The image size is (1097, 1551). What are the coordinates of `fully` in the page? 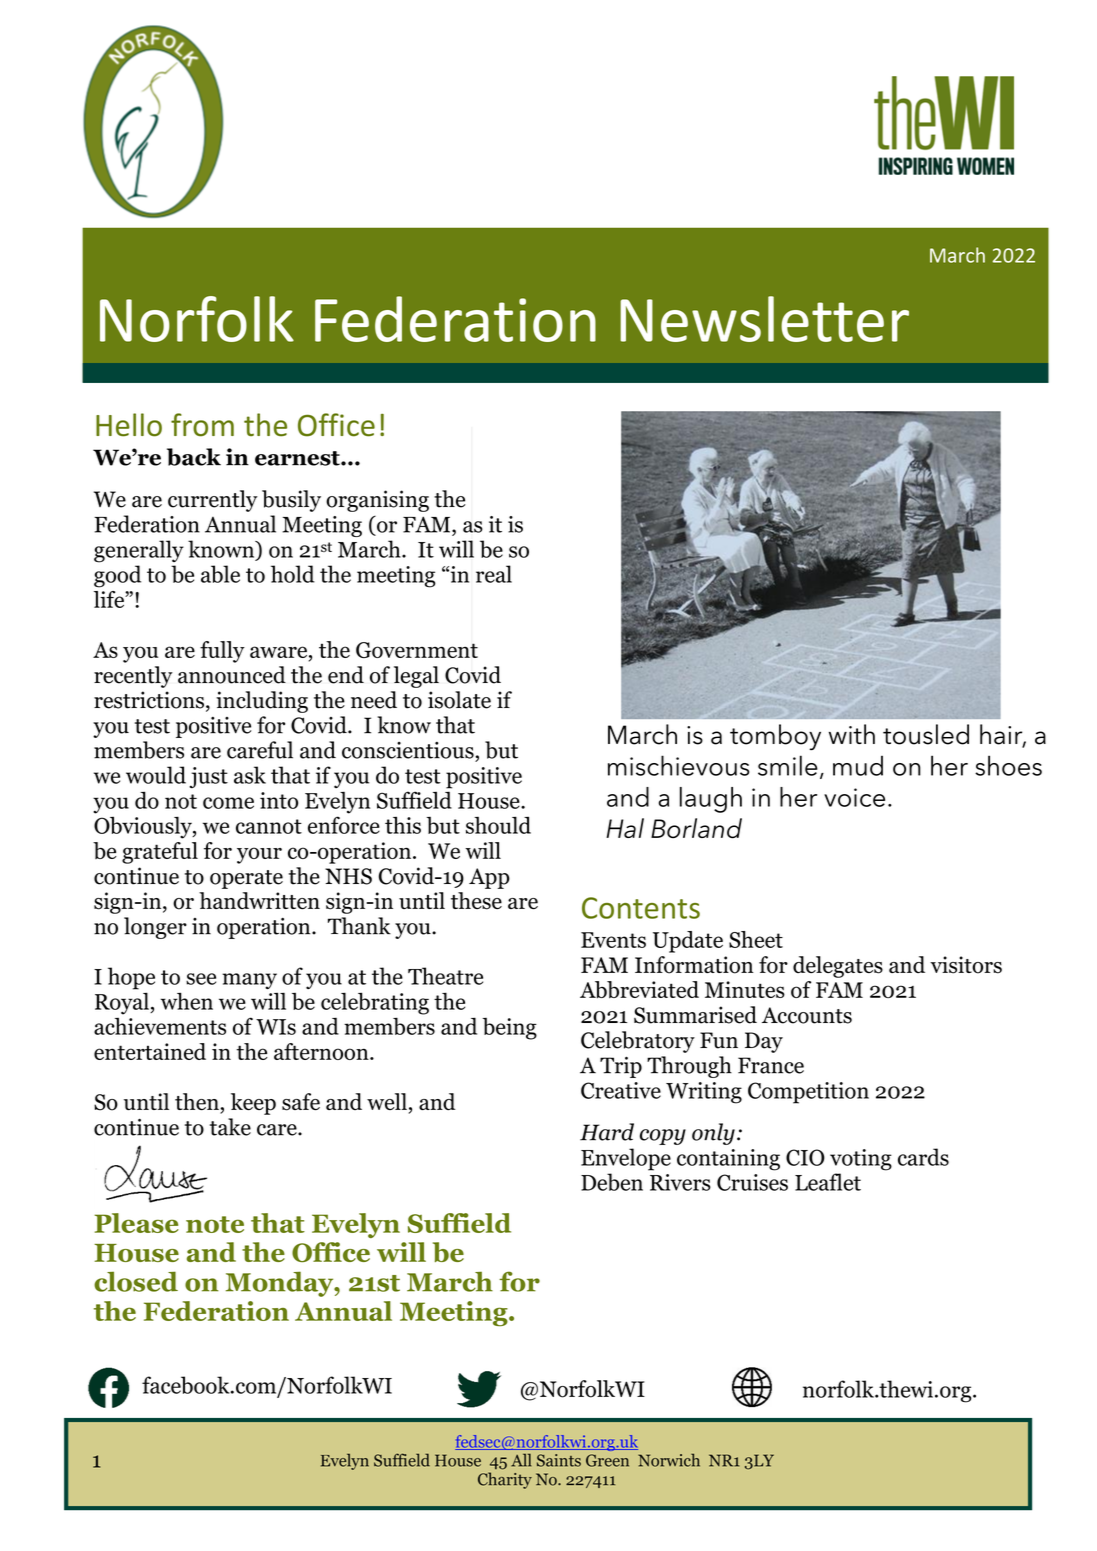 It's located at (222, 652).
